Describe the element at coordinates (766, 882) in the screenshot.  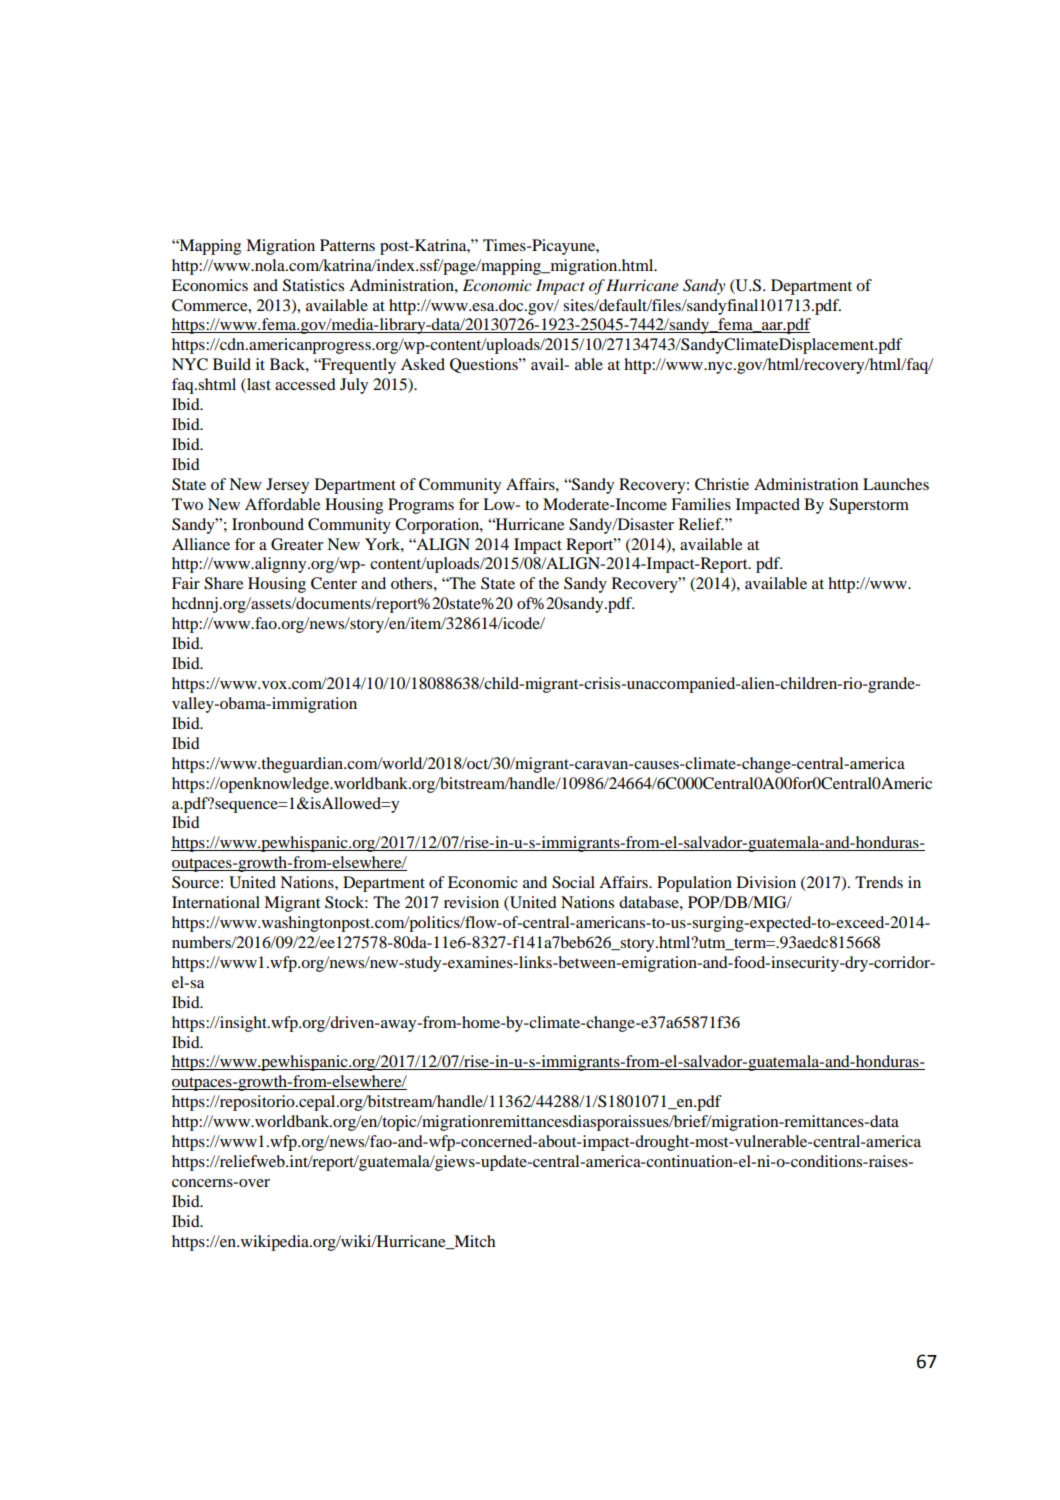
I see `Division` at that location.
